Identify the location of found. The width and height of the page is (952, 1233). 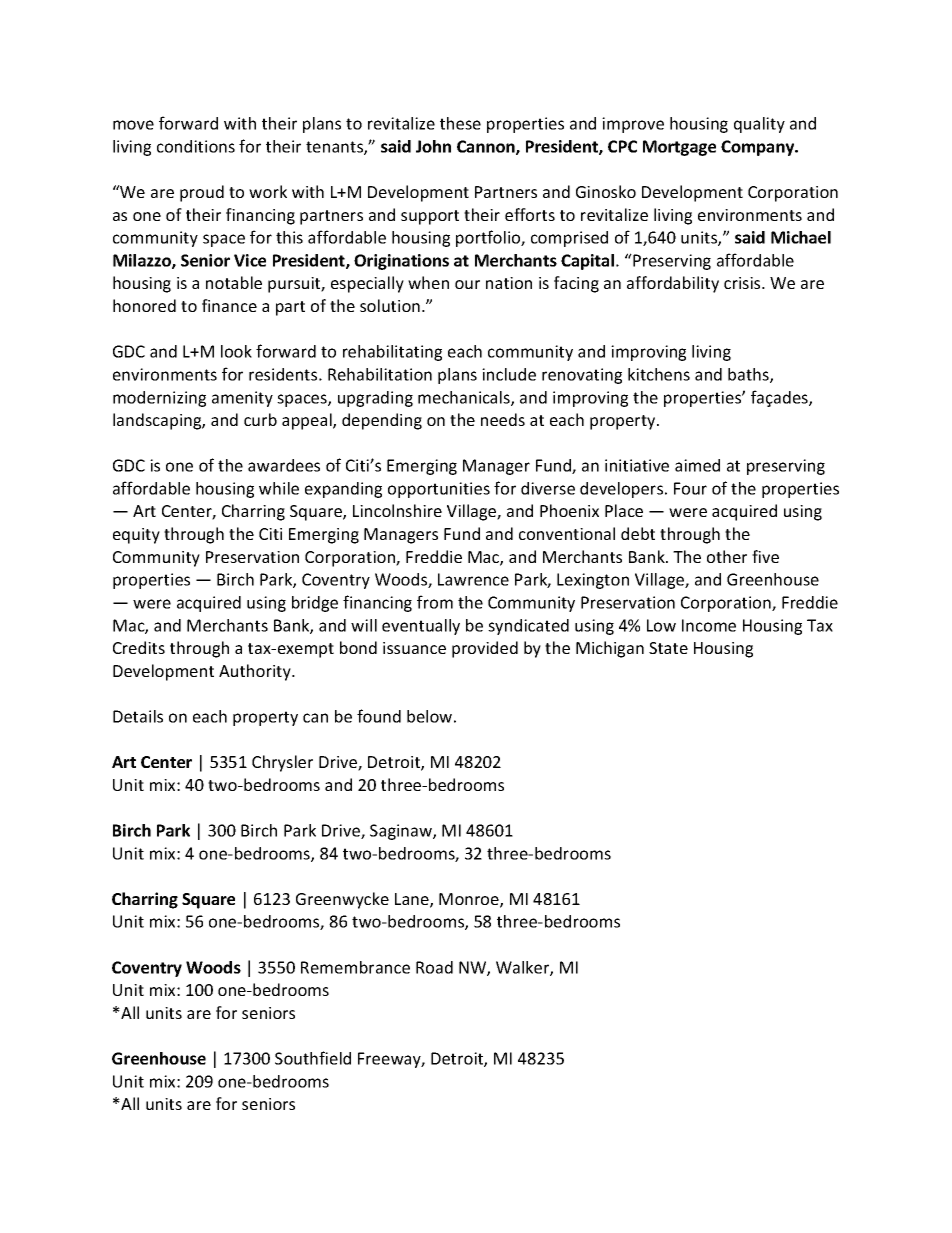
(379, 716).
